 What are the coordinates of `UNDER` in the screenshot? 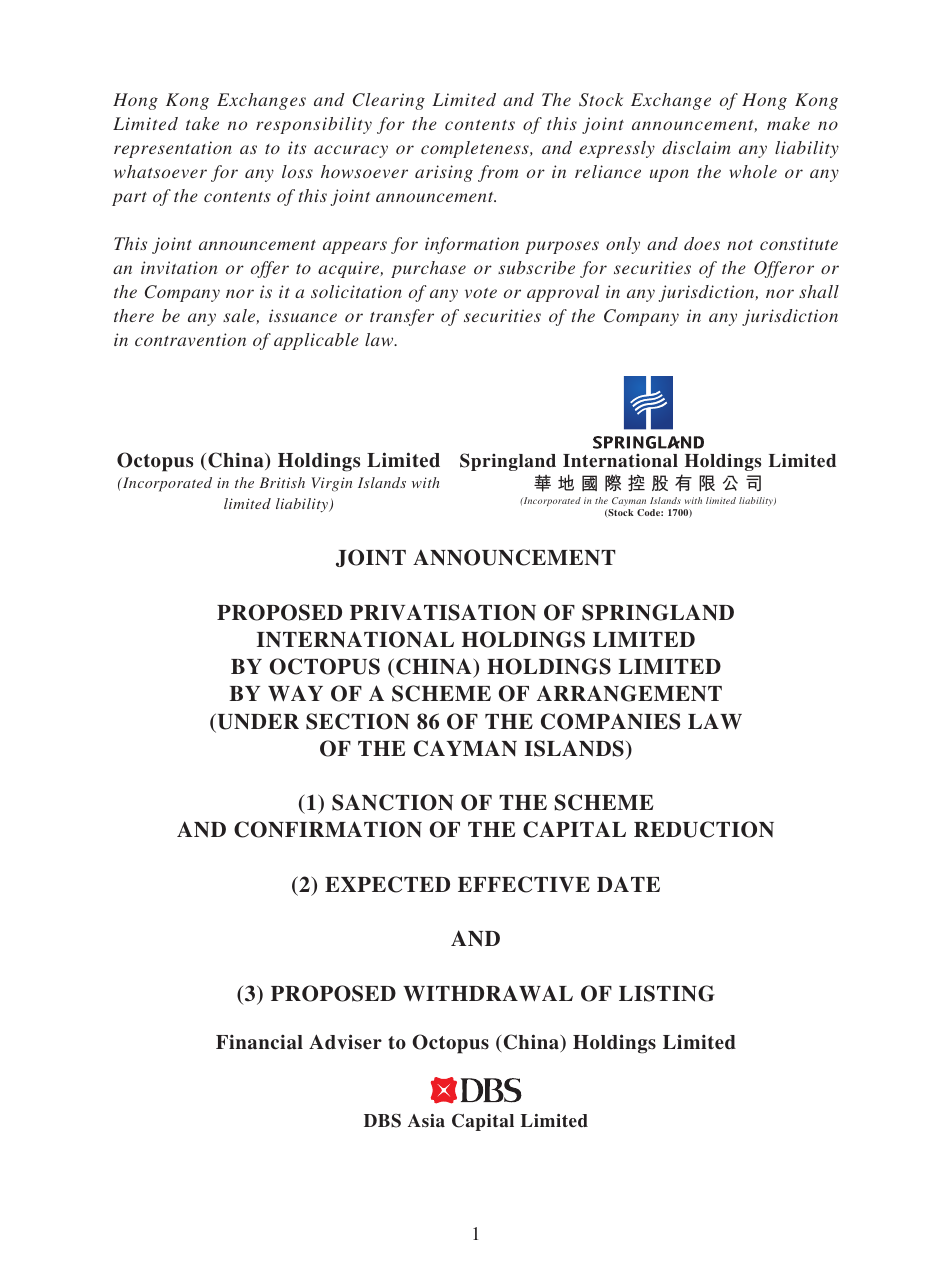 It's located at (257, 722).
